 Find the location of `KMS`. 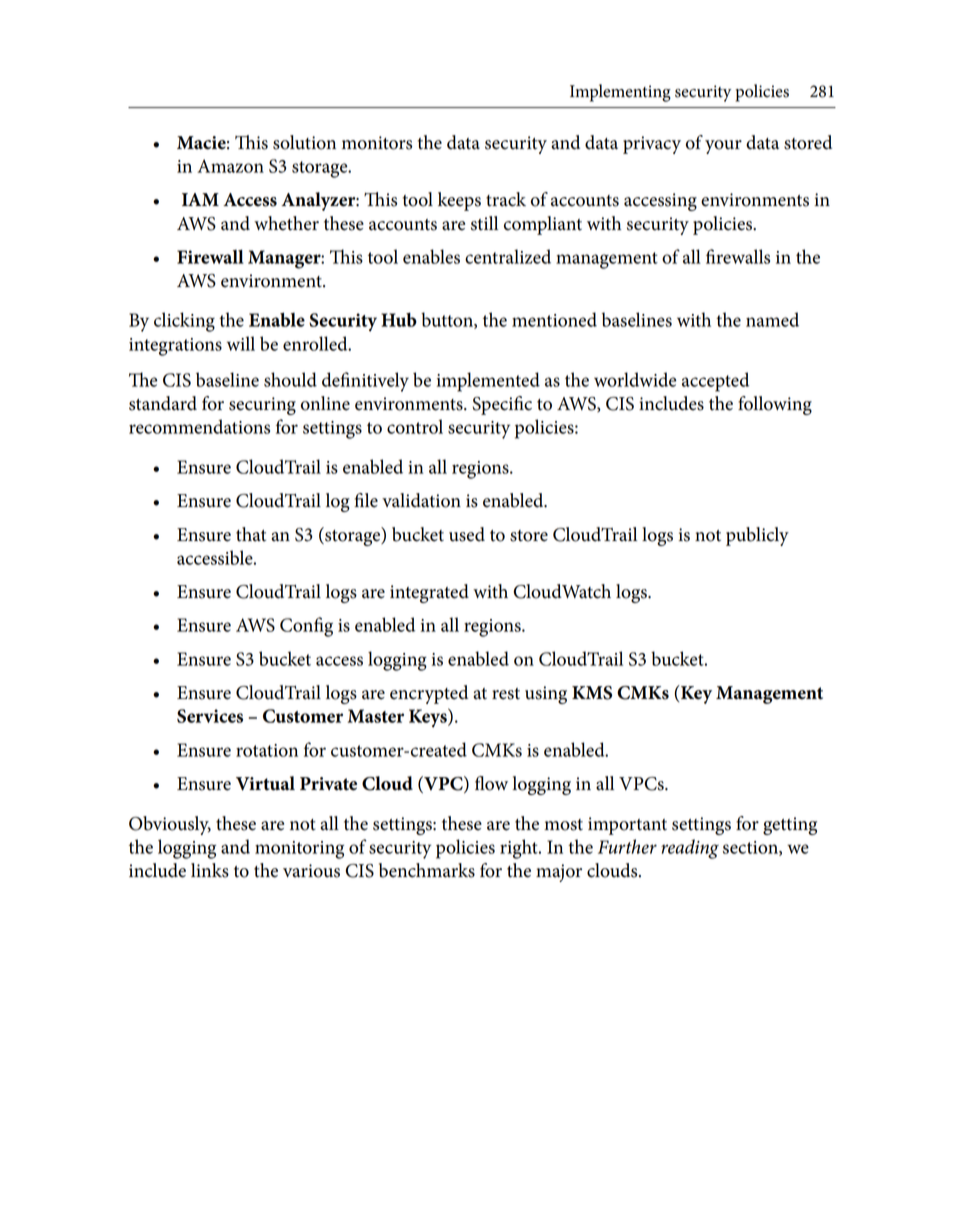

KMS is located at coordinates (592, 693).
